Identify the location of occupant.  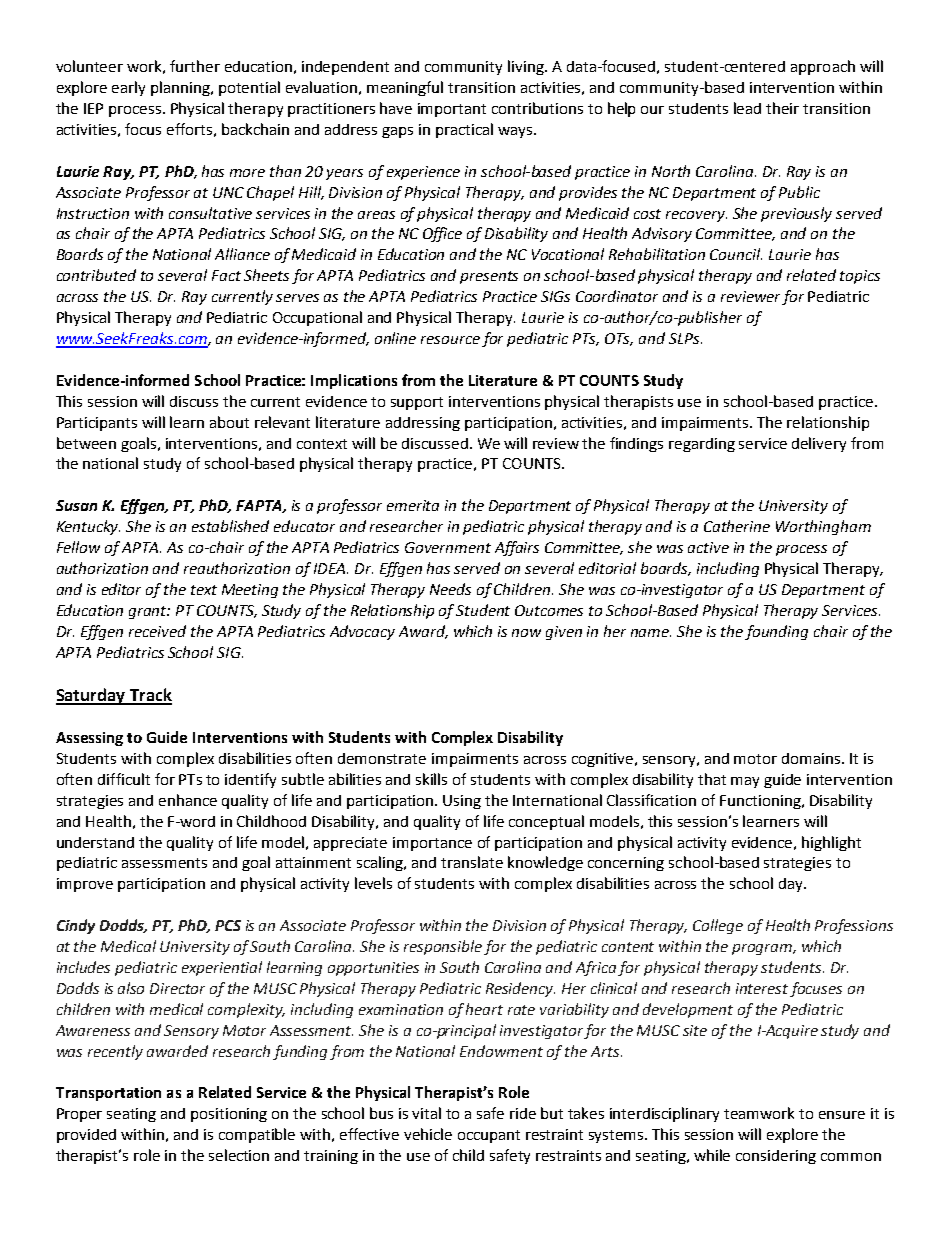
(489, 1136).
